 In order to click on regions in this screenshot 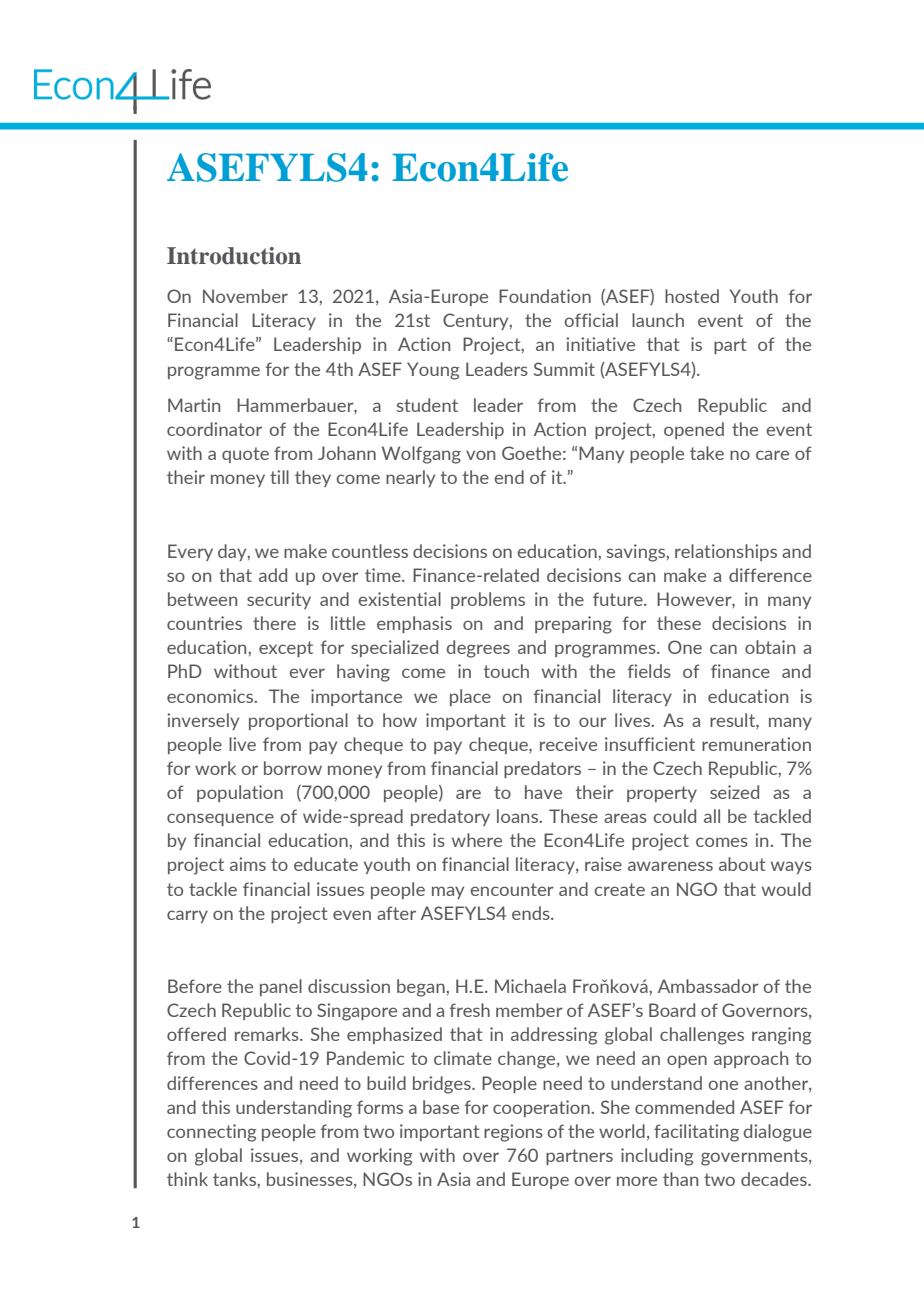, I will do `click(513, 1133)`.
